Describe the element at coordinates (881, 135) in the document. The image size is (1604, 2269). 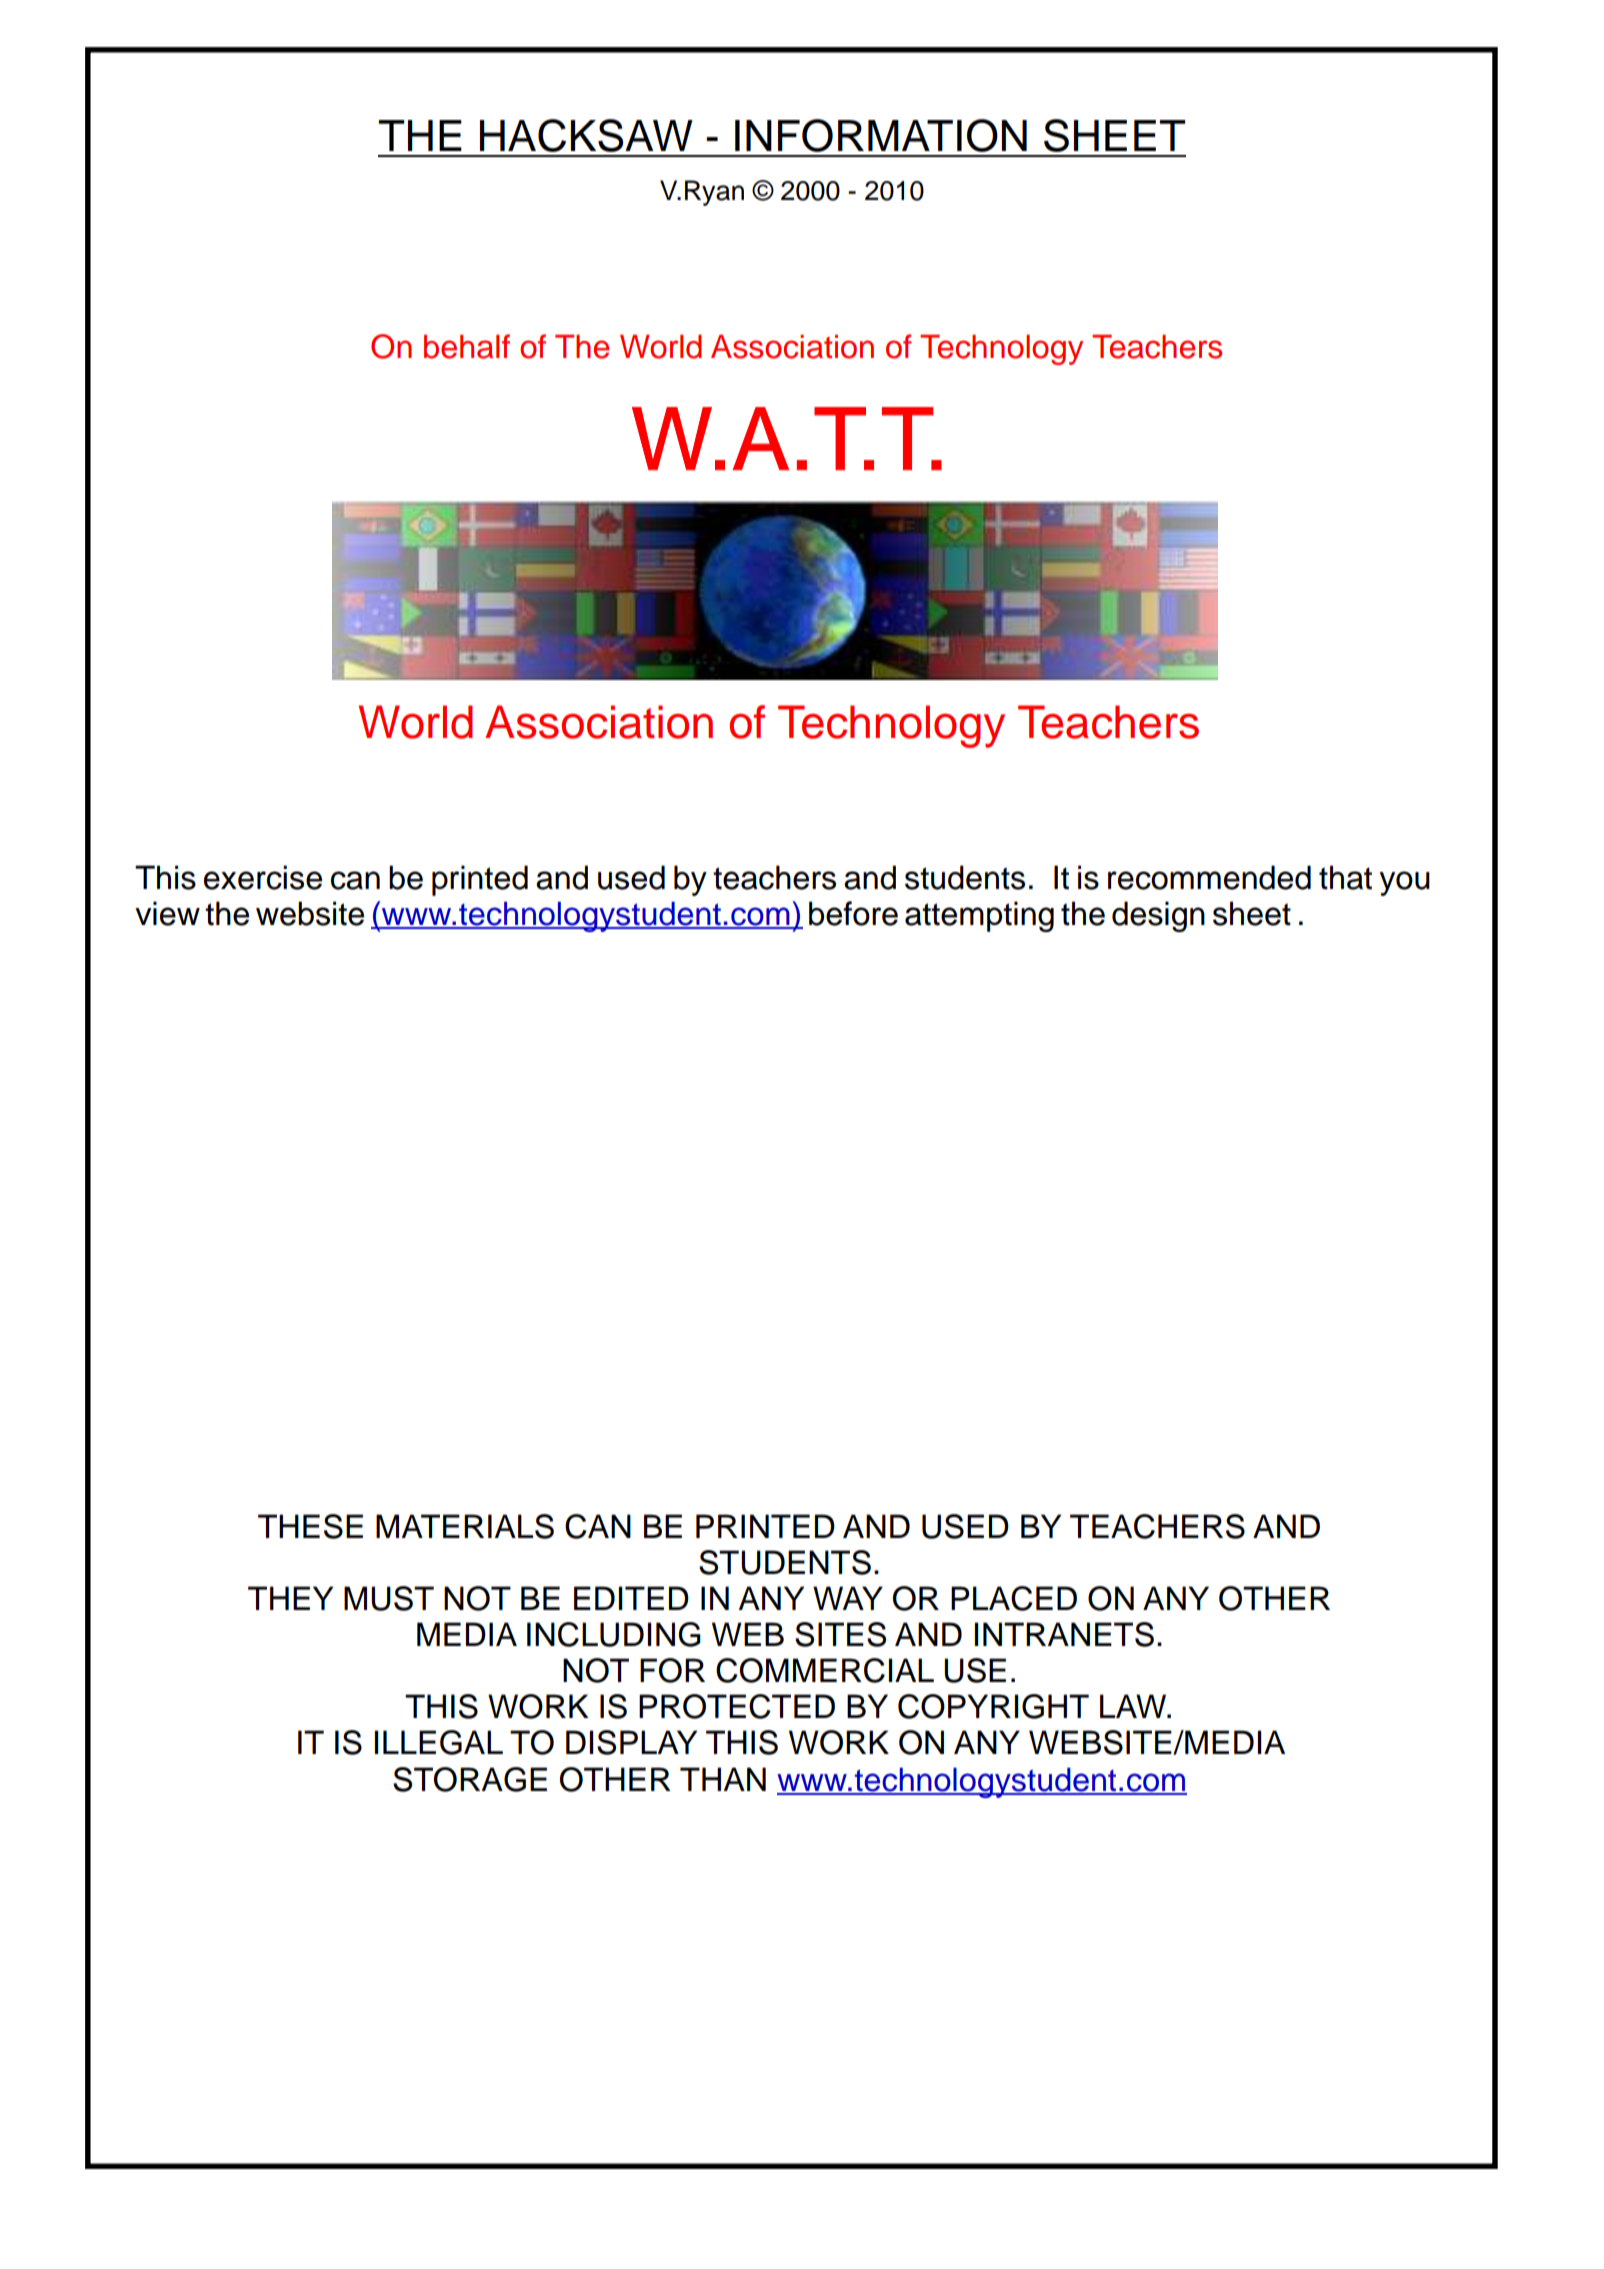
I see `INFORMATION` at that location.
